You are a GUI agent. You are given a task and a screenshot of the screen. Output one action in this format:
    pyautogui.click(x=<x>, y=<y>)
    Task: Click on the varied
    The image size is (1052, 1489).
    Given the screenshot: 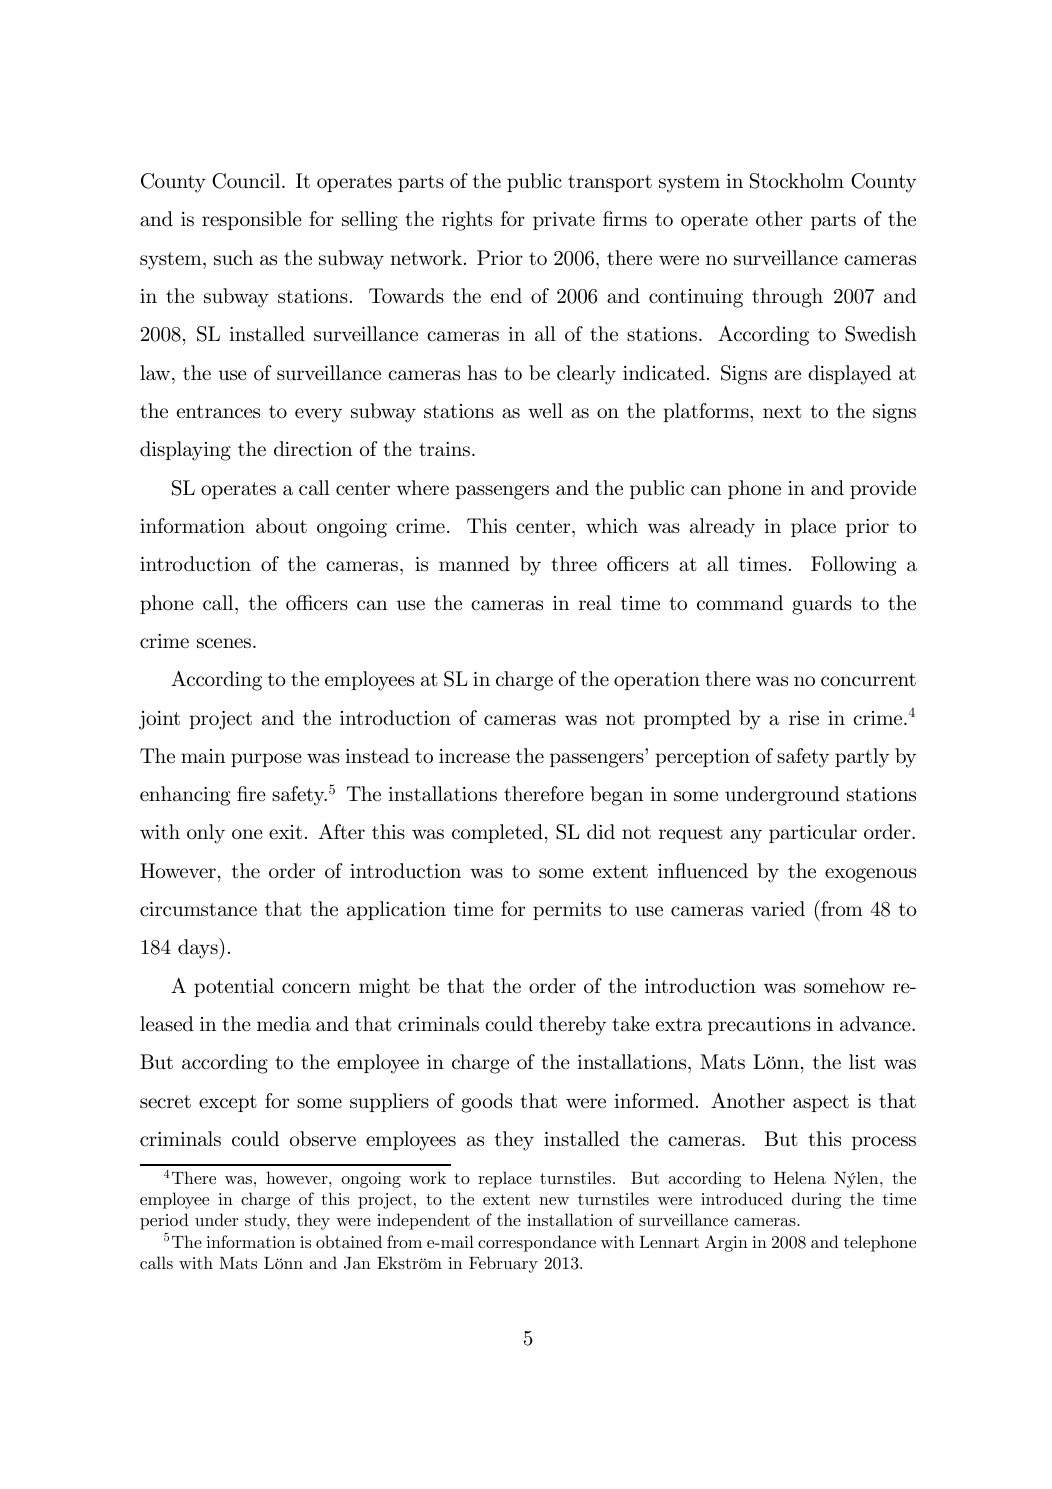 What is the action you would take?
    pyautogui.click(x=778, y=909)
